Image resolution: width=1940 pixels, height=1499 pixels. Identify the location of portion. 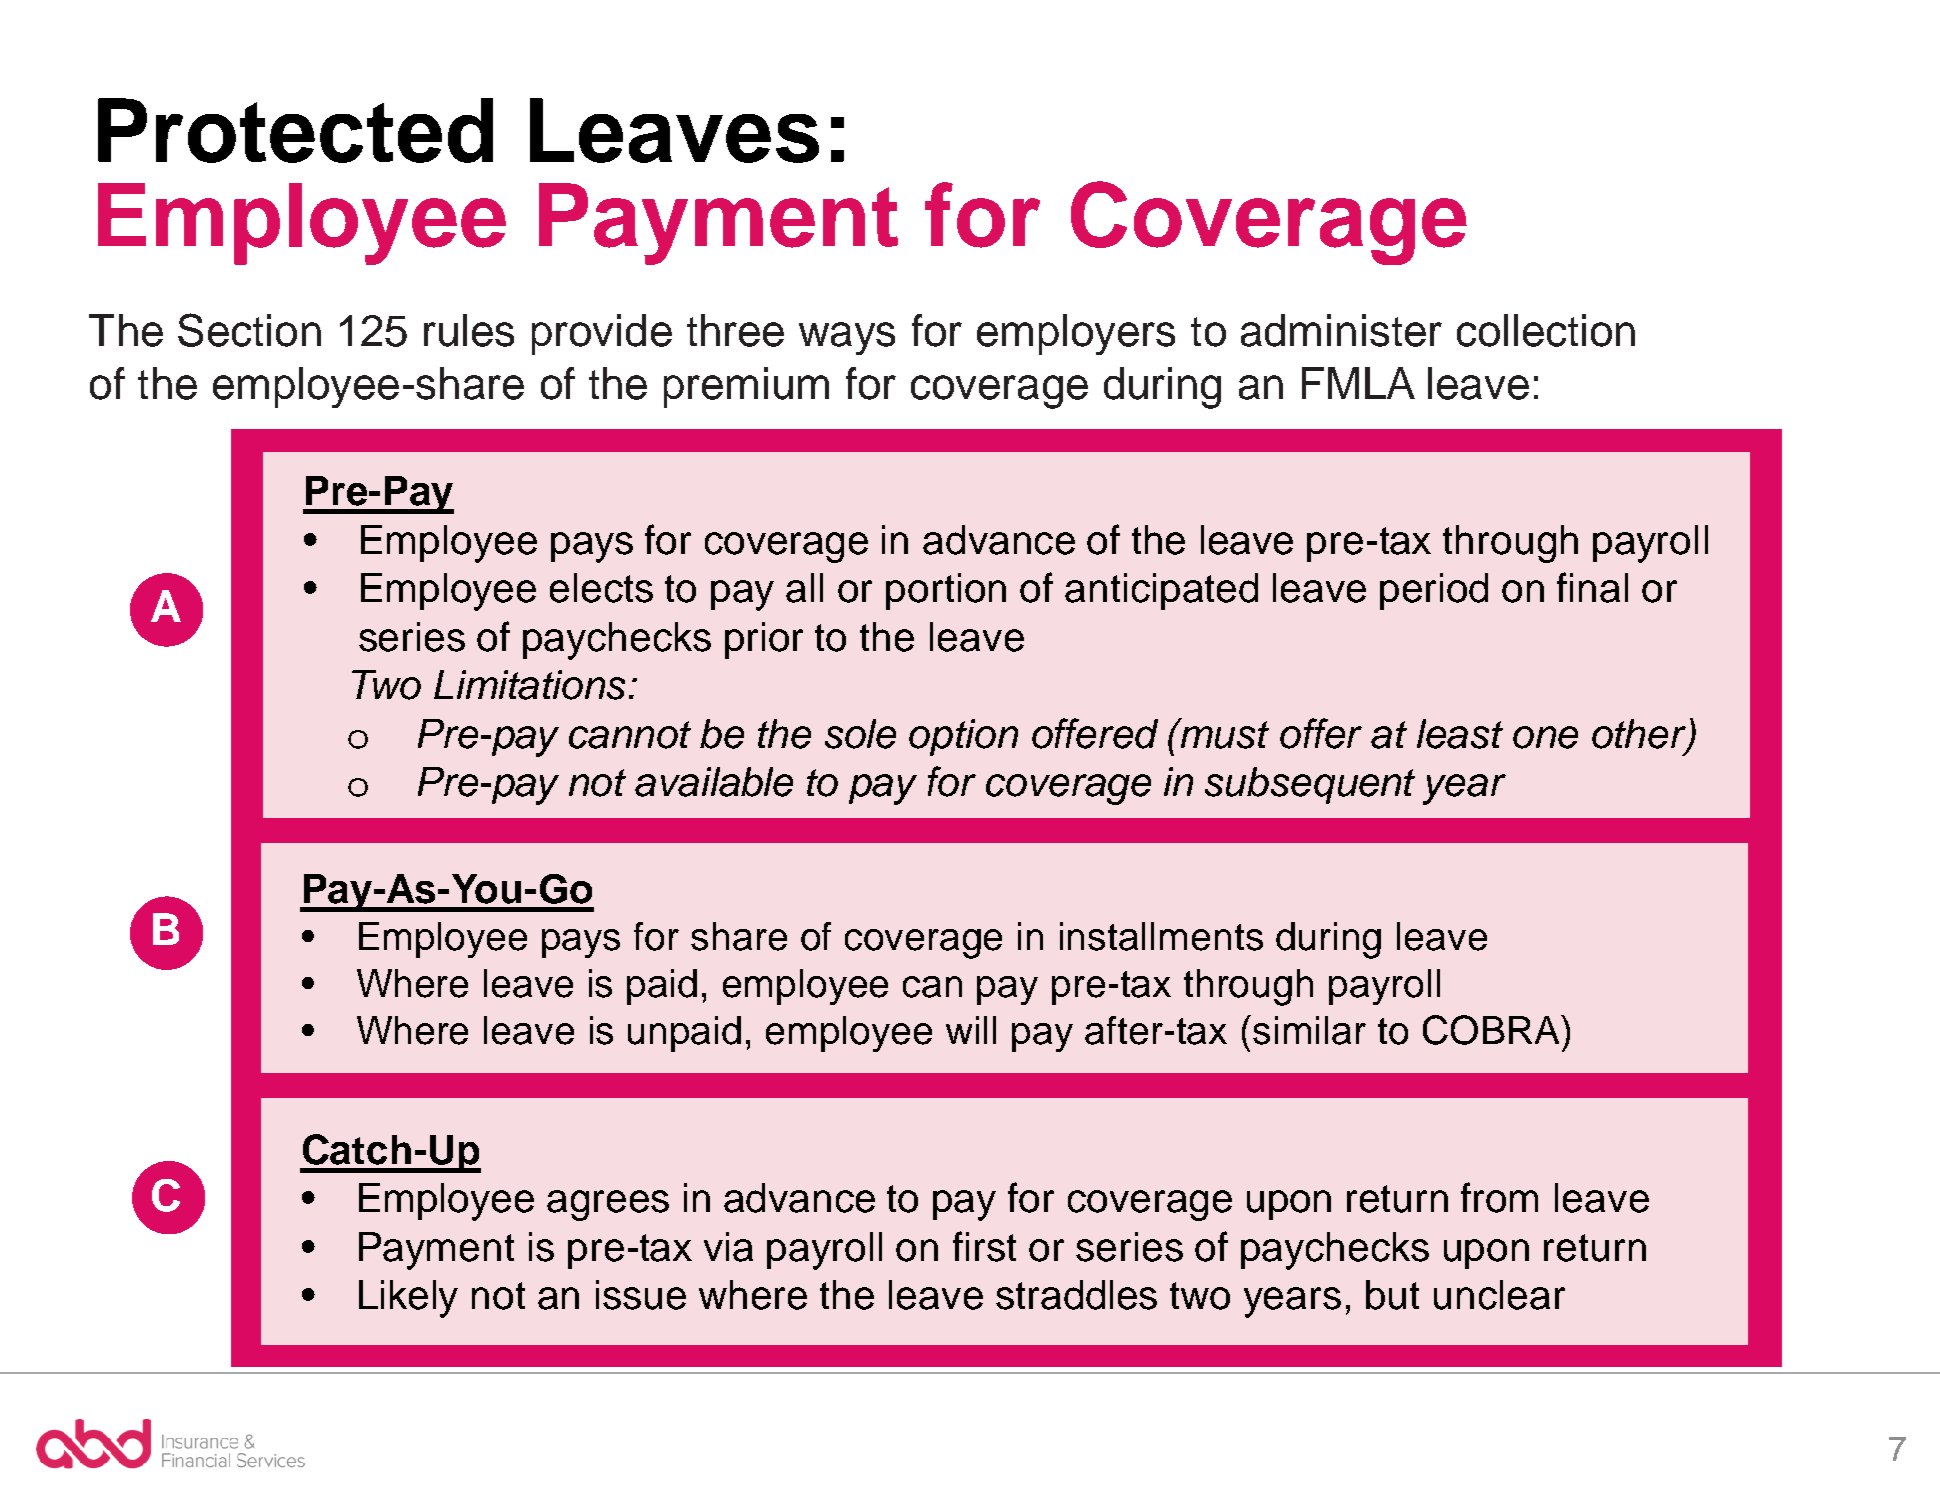
(946, 591).
